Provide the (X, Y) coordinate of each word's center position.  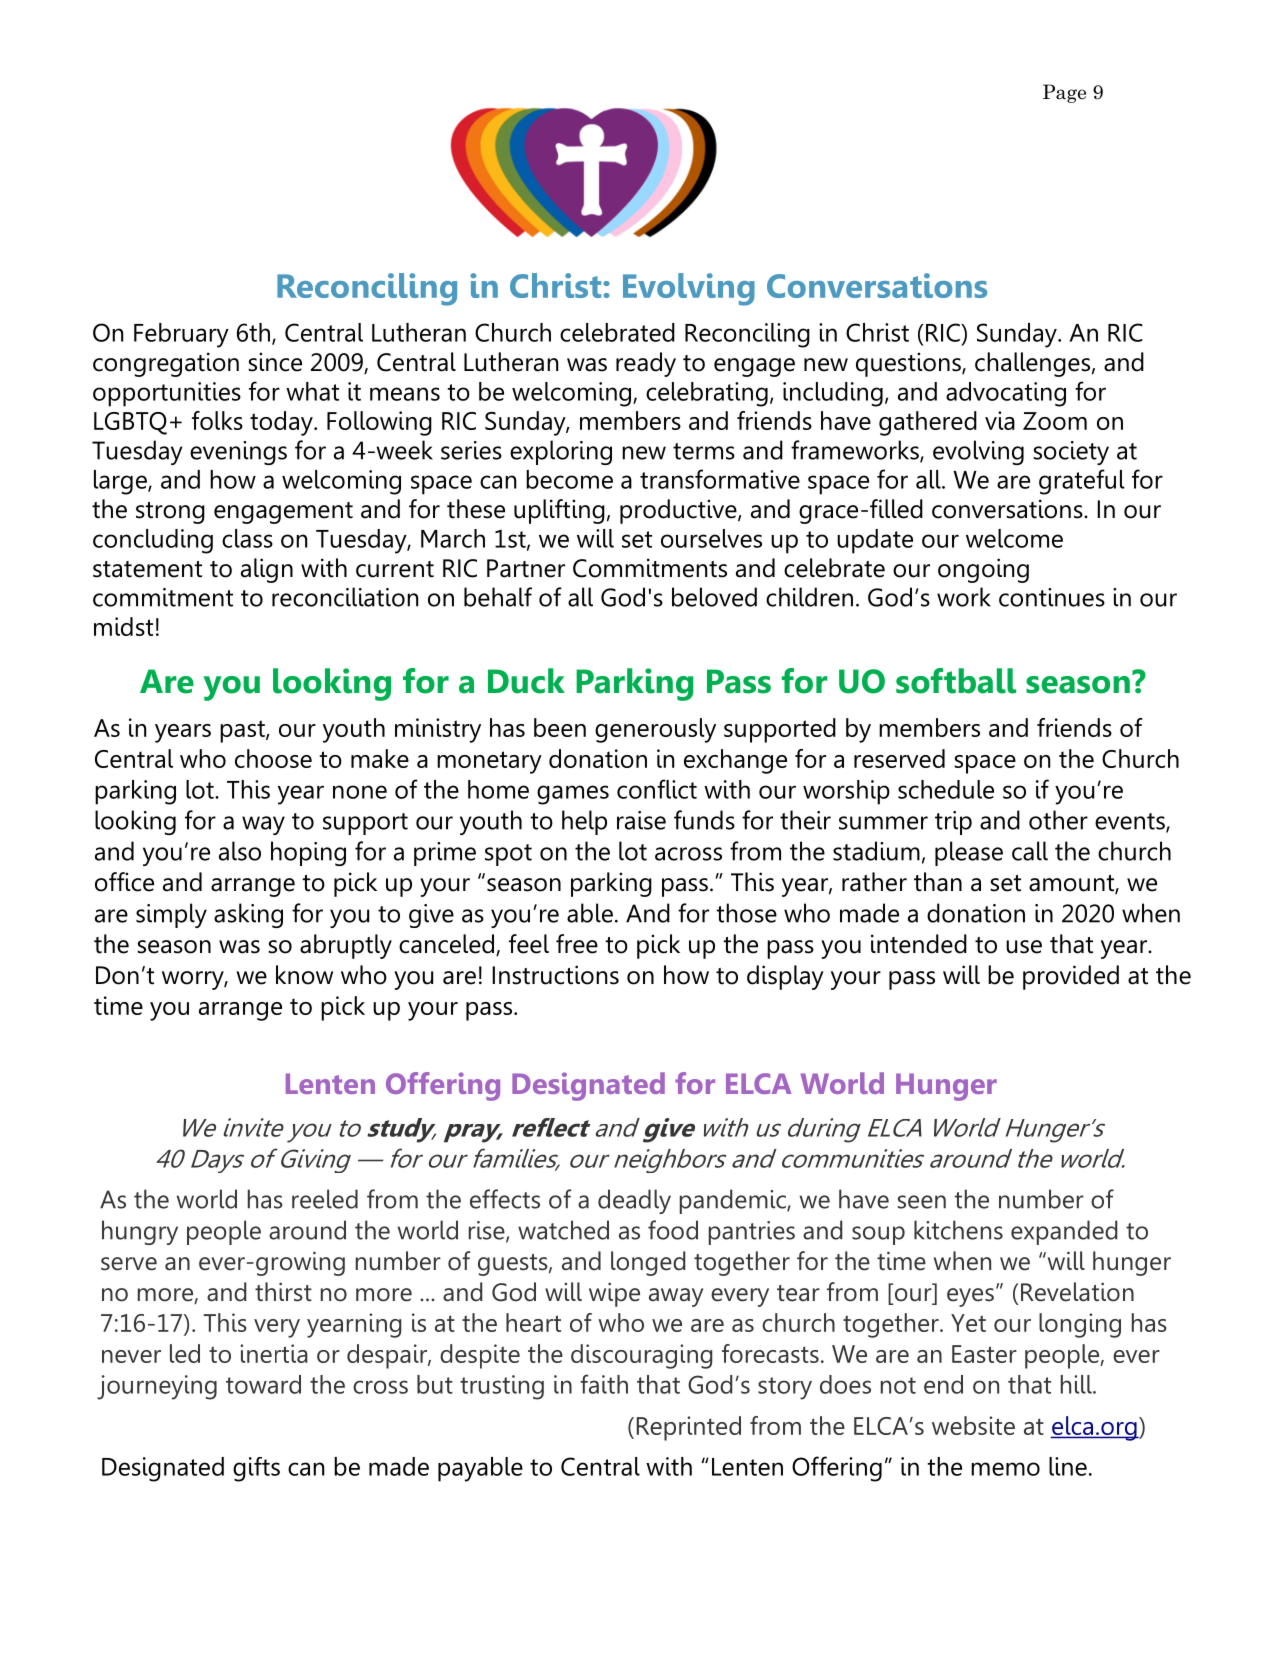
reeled (325, 1199)
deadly (634, 1201)
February (181, 335)
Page (1064, 93)
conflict (657, 789)
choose (273, 758)
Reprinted (689, 1428)
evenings (238, 453)
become (569, 479)
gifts (256, 1469)
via (1000, 420)
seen (922, 1202)
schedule (946, 789)
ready (646, 364)
